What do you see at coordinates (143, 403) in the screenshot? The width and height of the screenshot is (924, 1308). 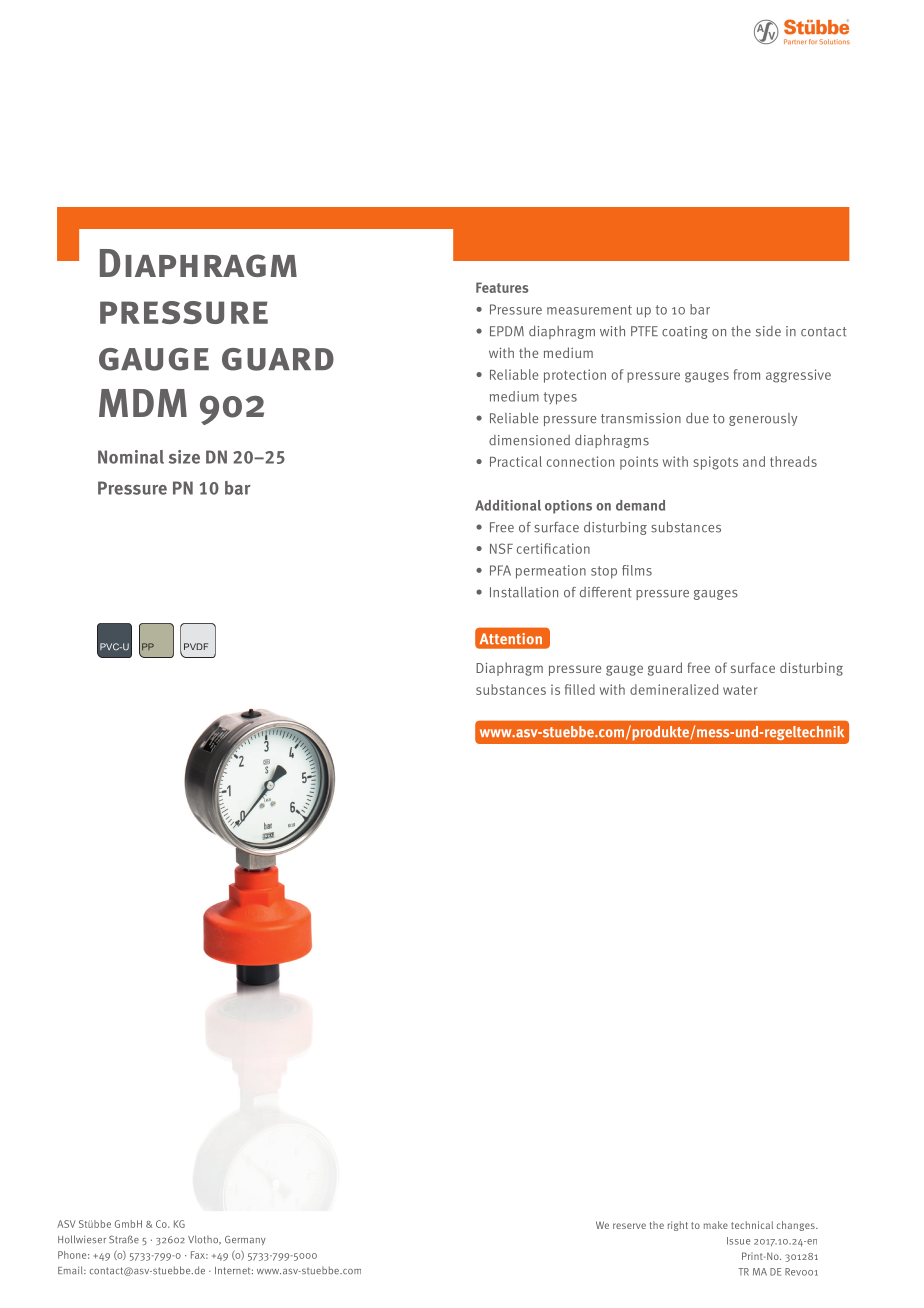 I see `MDM` at bounding box center [143, 403].
